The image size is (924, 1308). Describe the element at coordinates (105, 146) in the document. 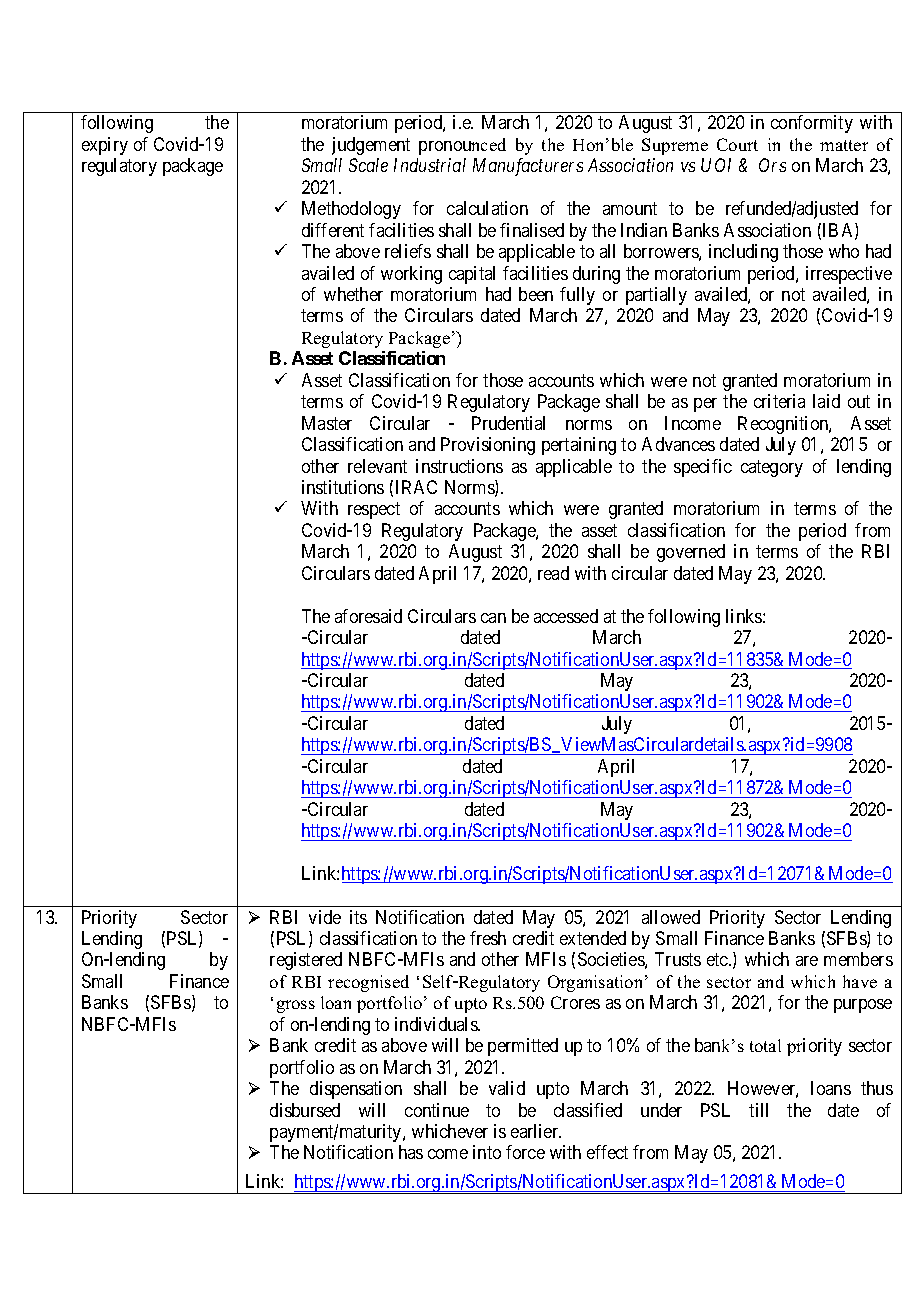

I see `expiry` at that location.
